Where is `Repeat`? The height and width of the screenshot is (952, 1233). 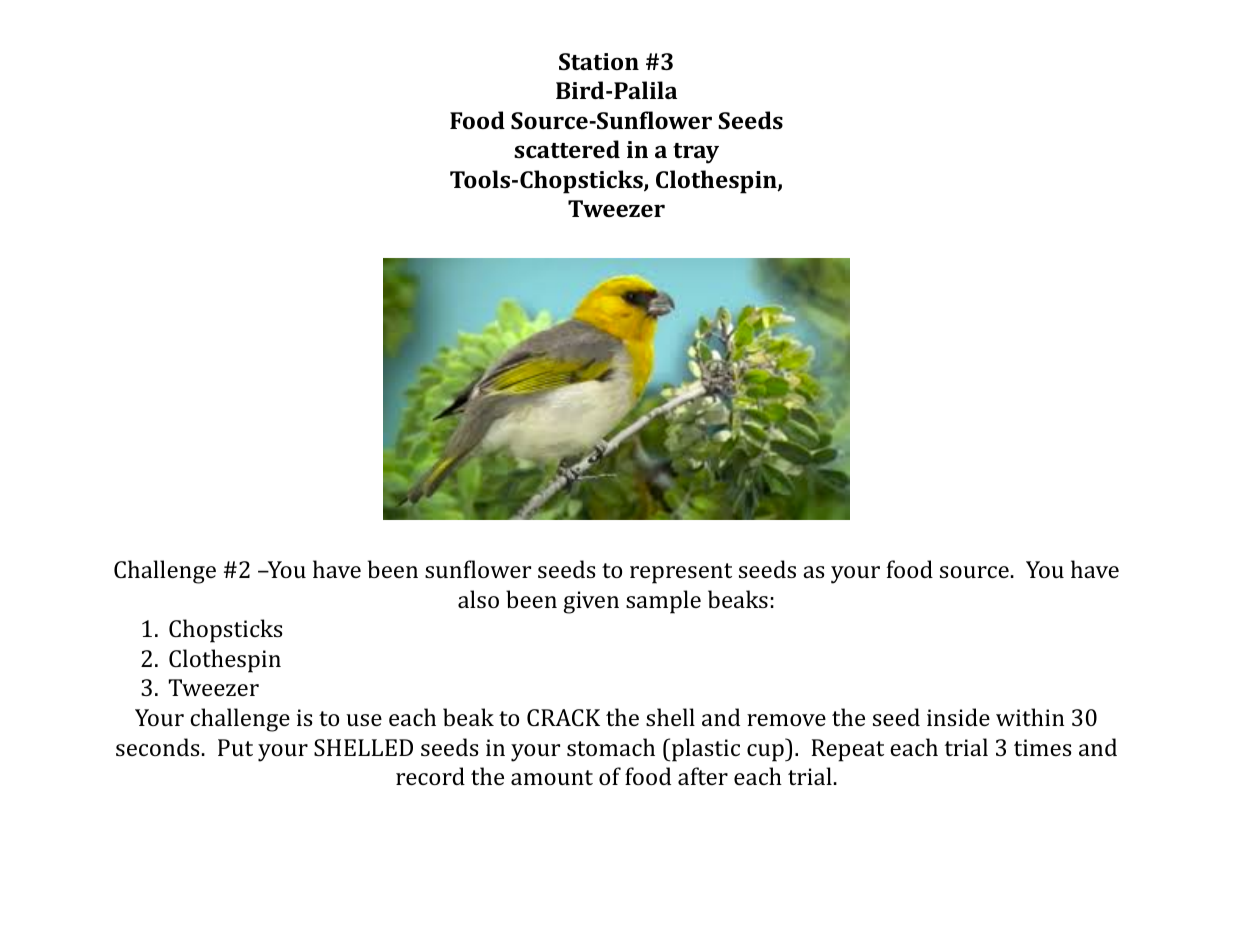
Repeat is located at coordinates (848, 750).
